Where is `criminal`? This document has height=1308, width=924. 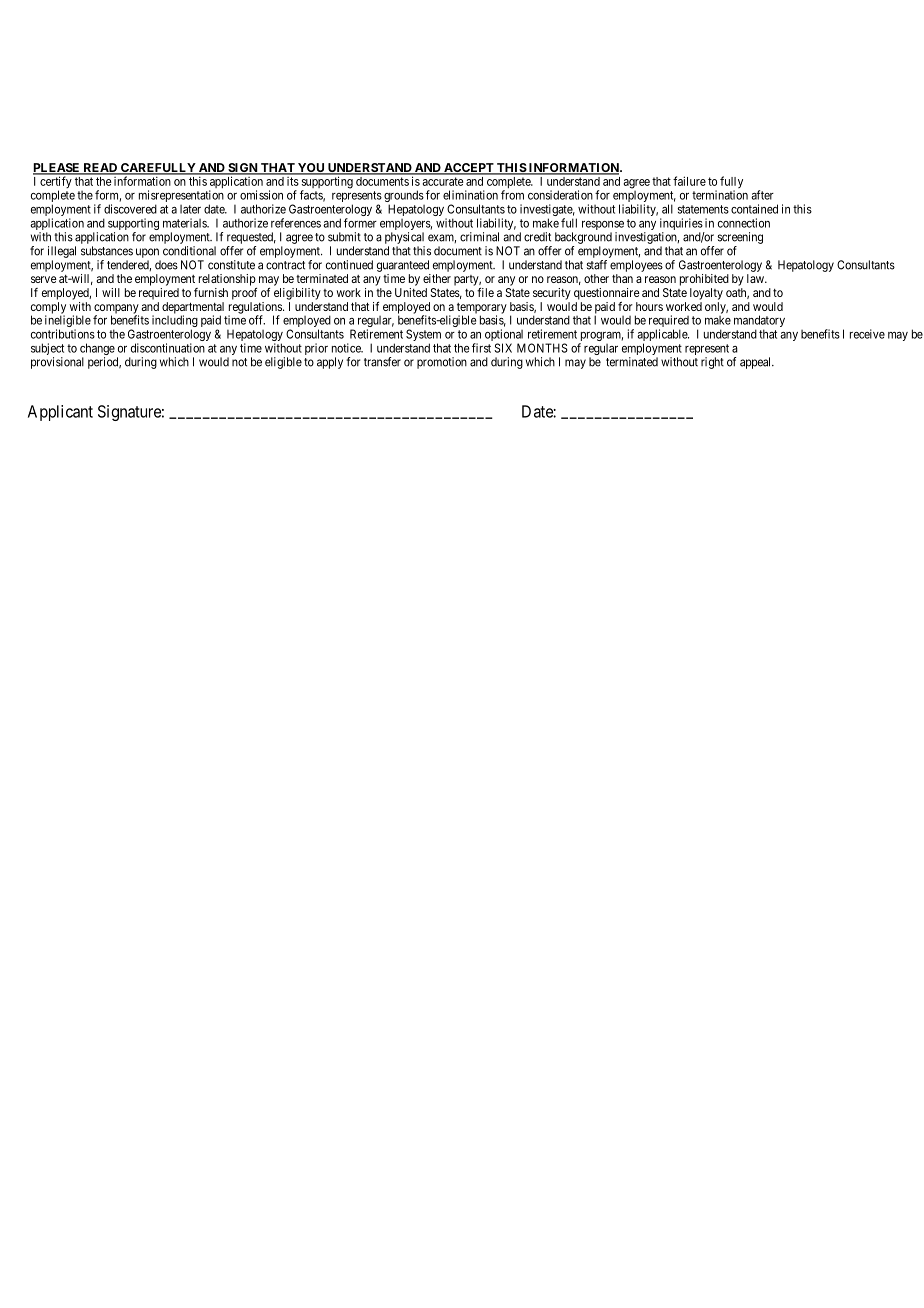 criminal is located at coordinates (479, 237).
